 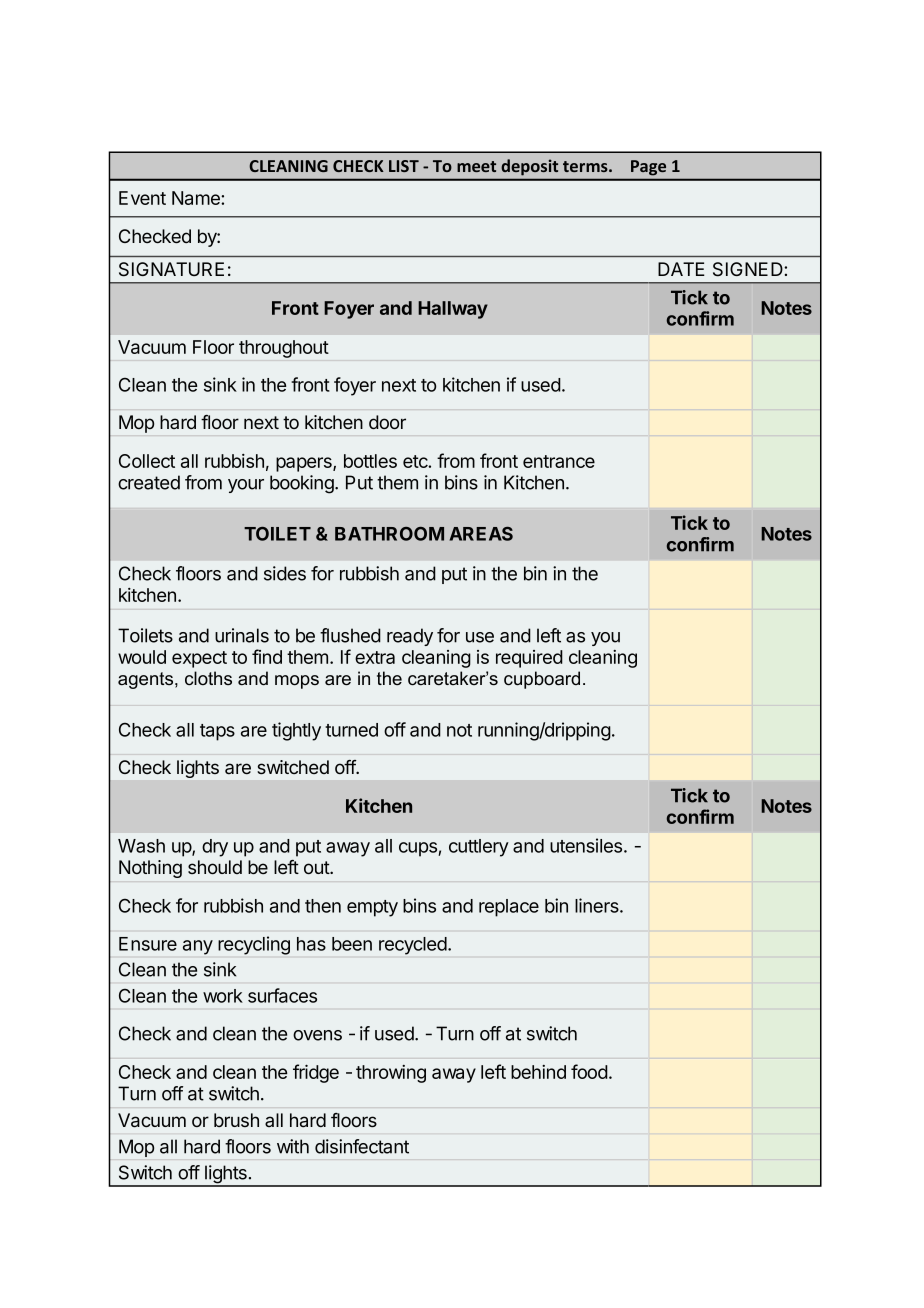 I want to click on liners, so click(x=598, y=905).
